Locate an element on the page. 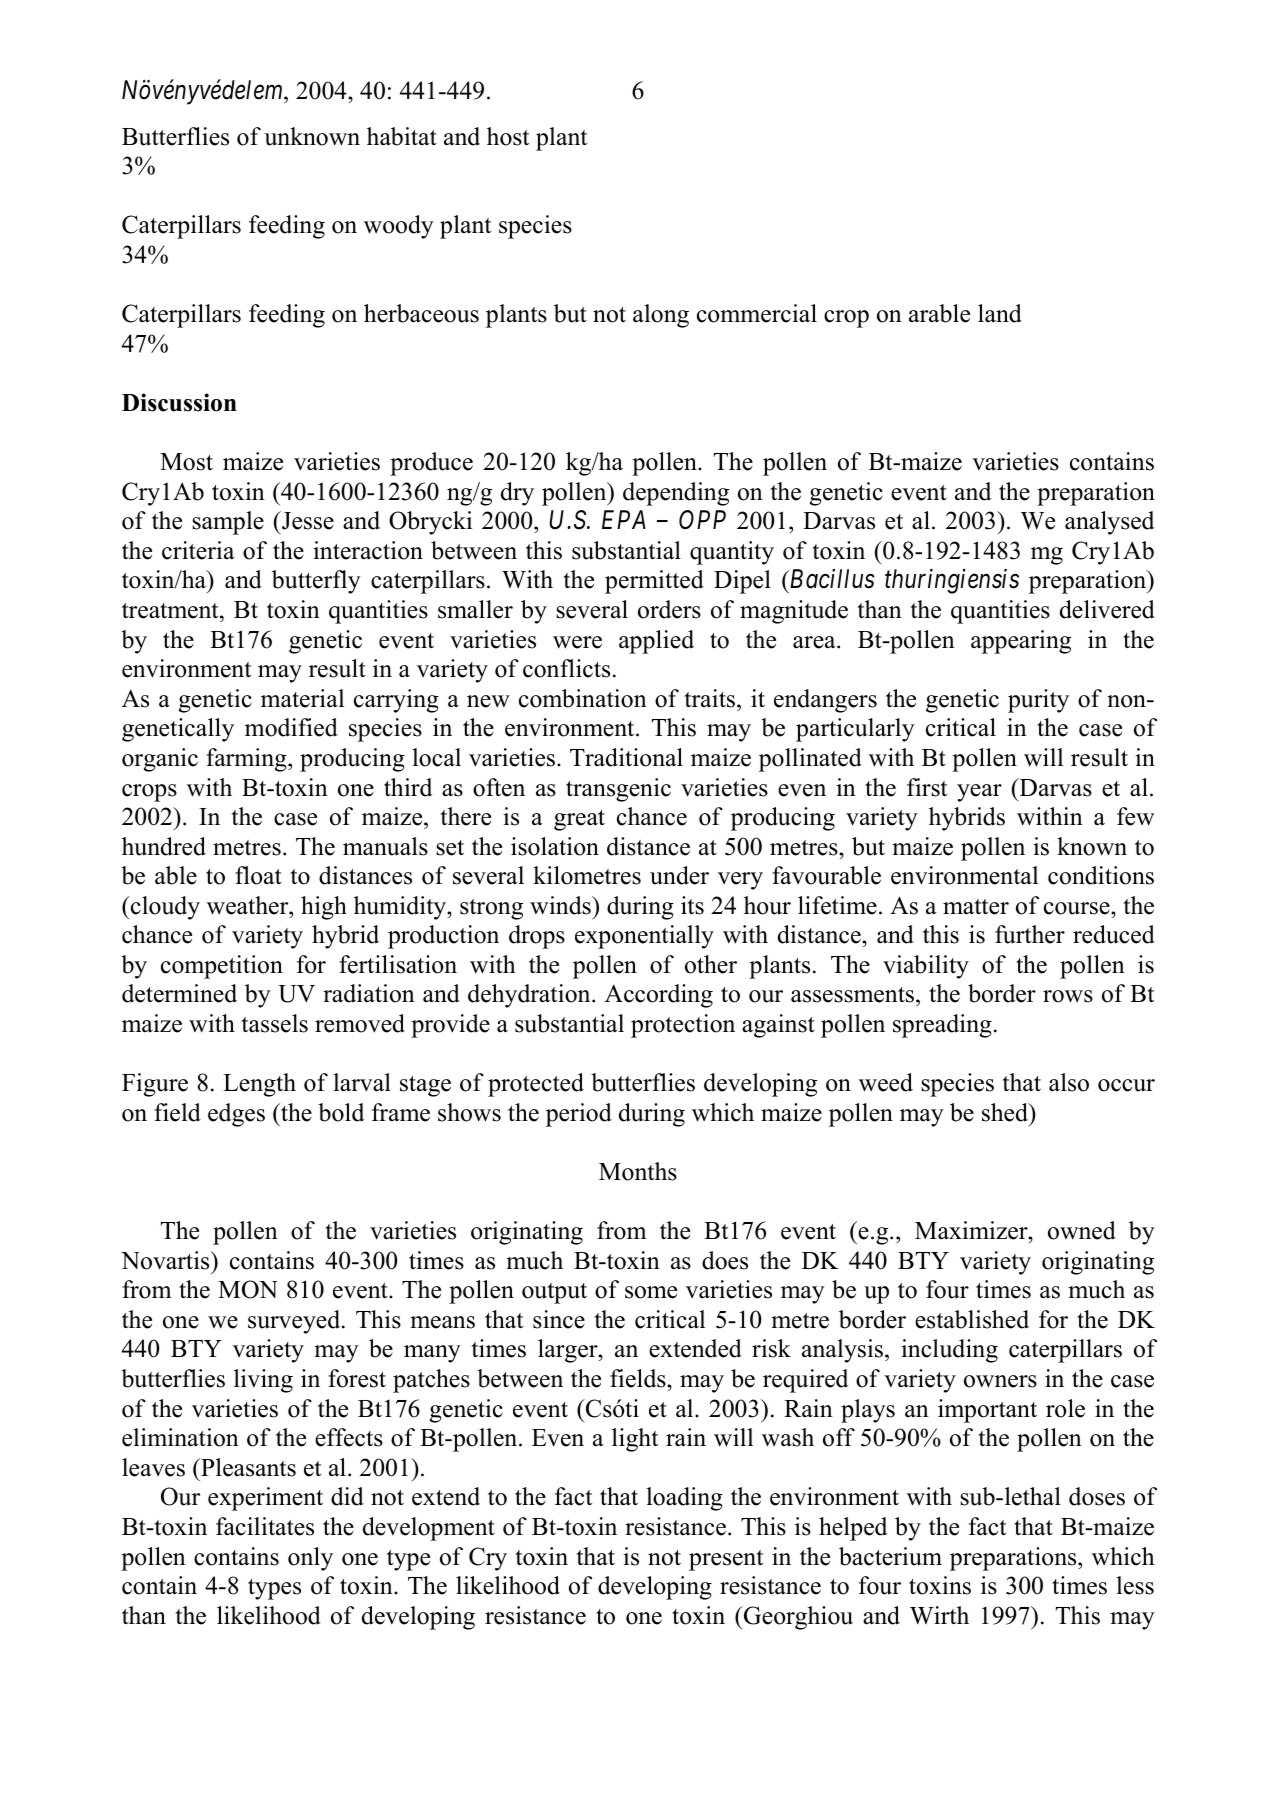 The height and width of the page is (1805, 1276). woody is located at coordinates (399, 227).
